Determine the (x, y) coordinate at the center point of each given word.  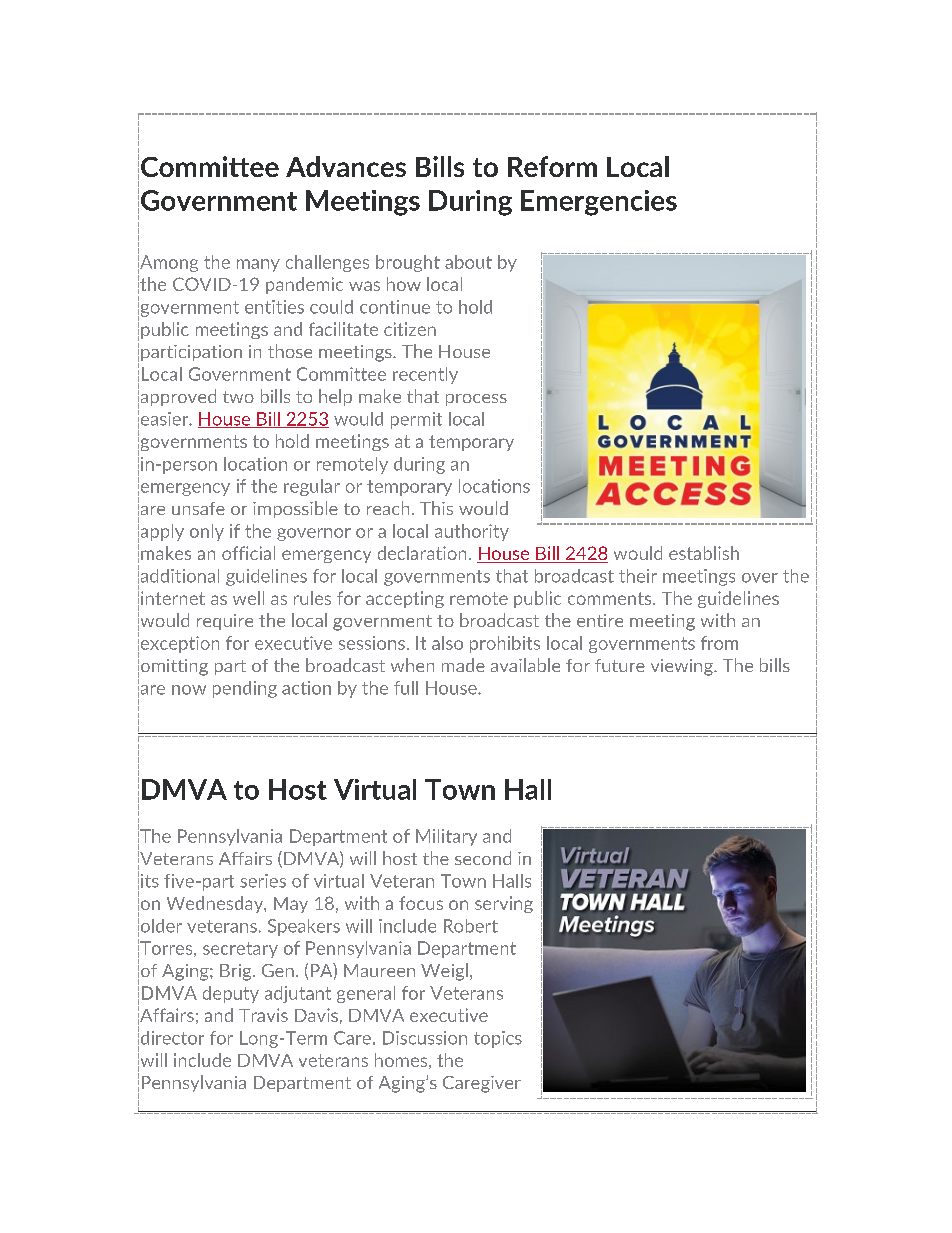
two (238, 397)
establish (704, 553)
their (638, 576)
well (248, 598)
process (476, 400)
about (468, 262)
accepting (405, 599)
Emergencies (599, 203)
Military (446, 837)
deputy (231, 994)
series (263, 881)
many (258, 265)
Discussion (425, 1038)
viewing (683, 667)
